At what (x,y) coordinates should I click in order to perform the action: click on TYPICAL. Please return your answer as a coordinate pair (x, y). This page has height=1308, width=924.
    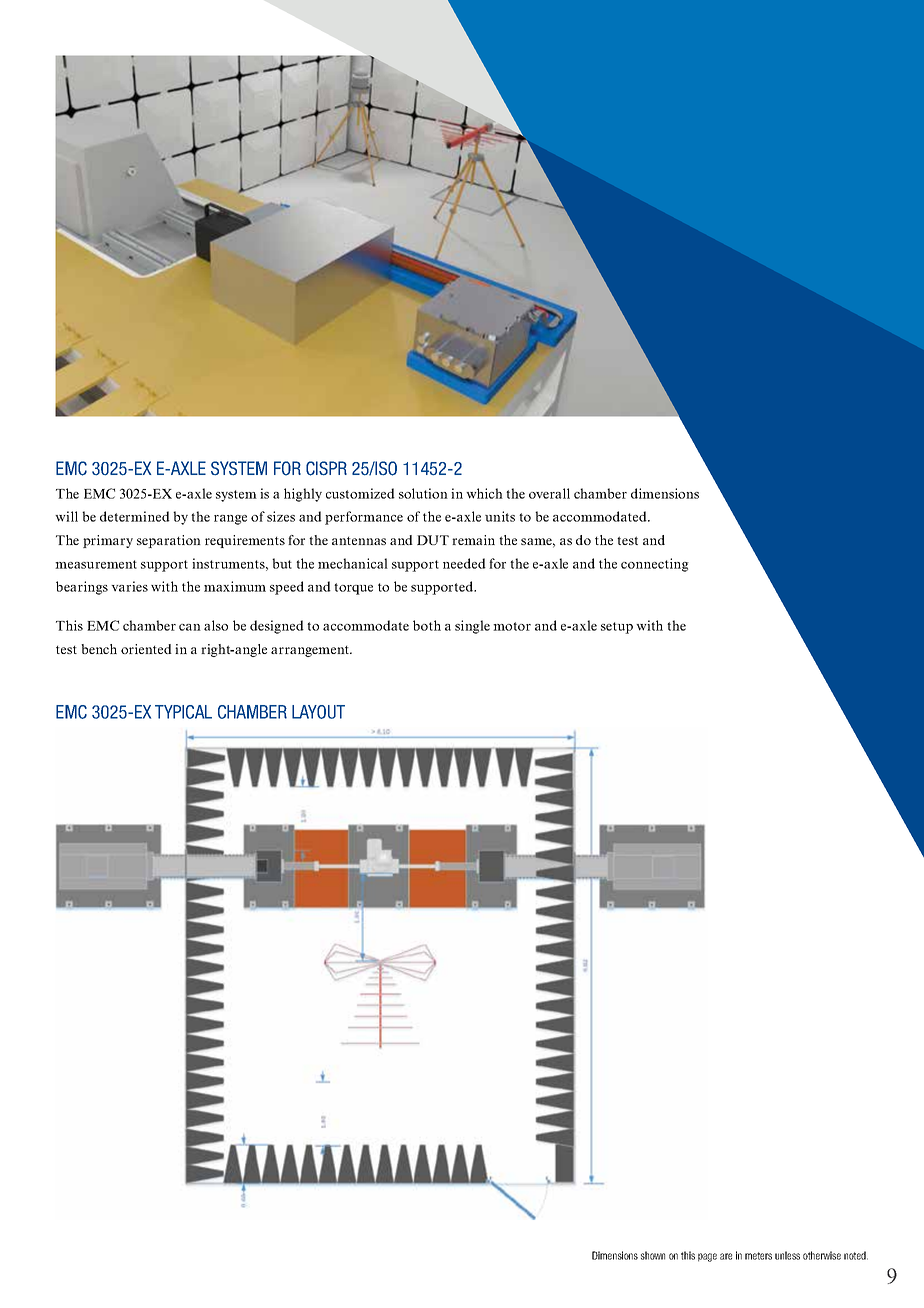
    Looking at the image, I should click on (183, 712).
